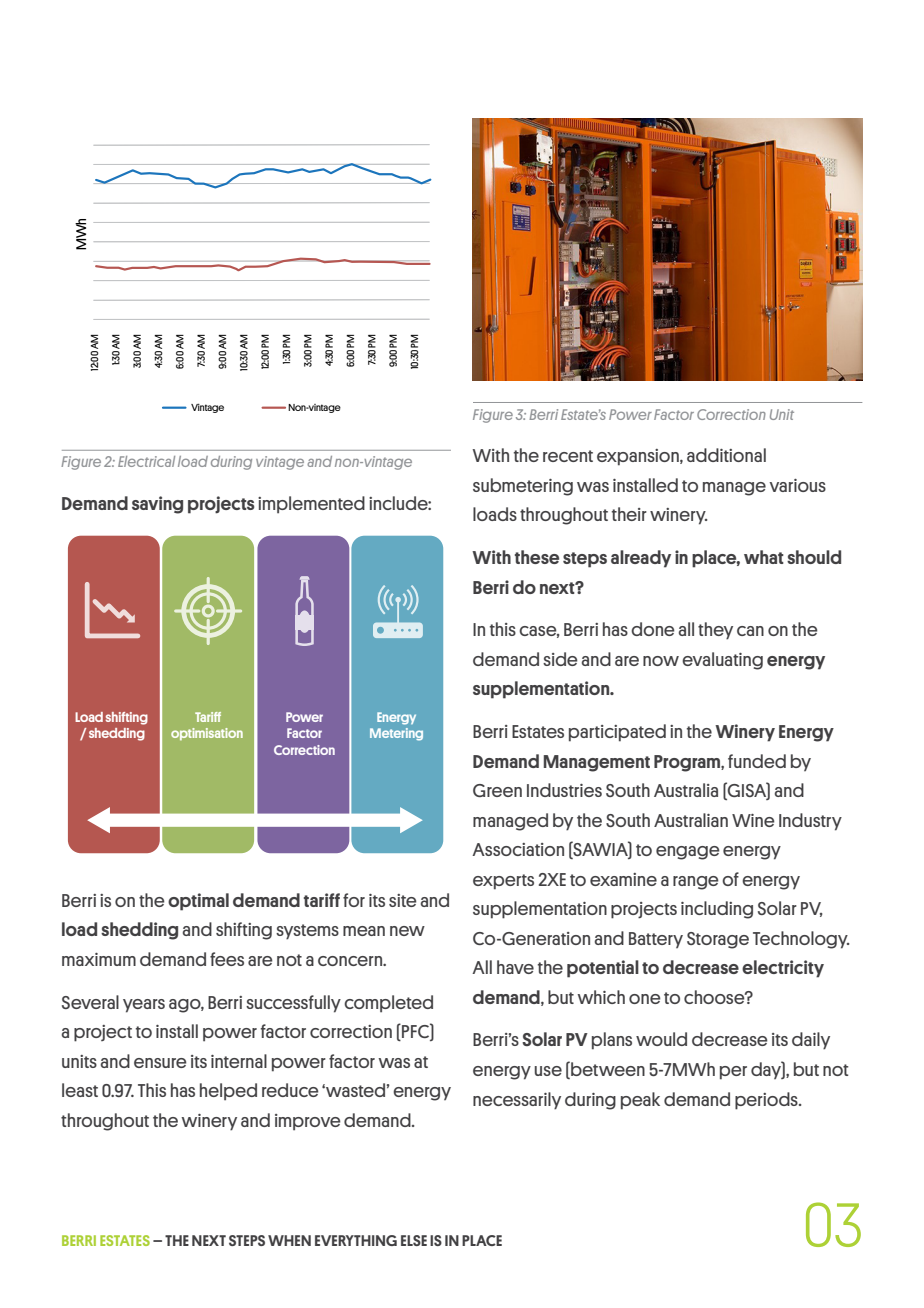 The width and height of the document is (924, 1308). What do you see at coordinates (515, 967) in the document?
I see `have` at bounding box center [515, 967].
